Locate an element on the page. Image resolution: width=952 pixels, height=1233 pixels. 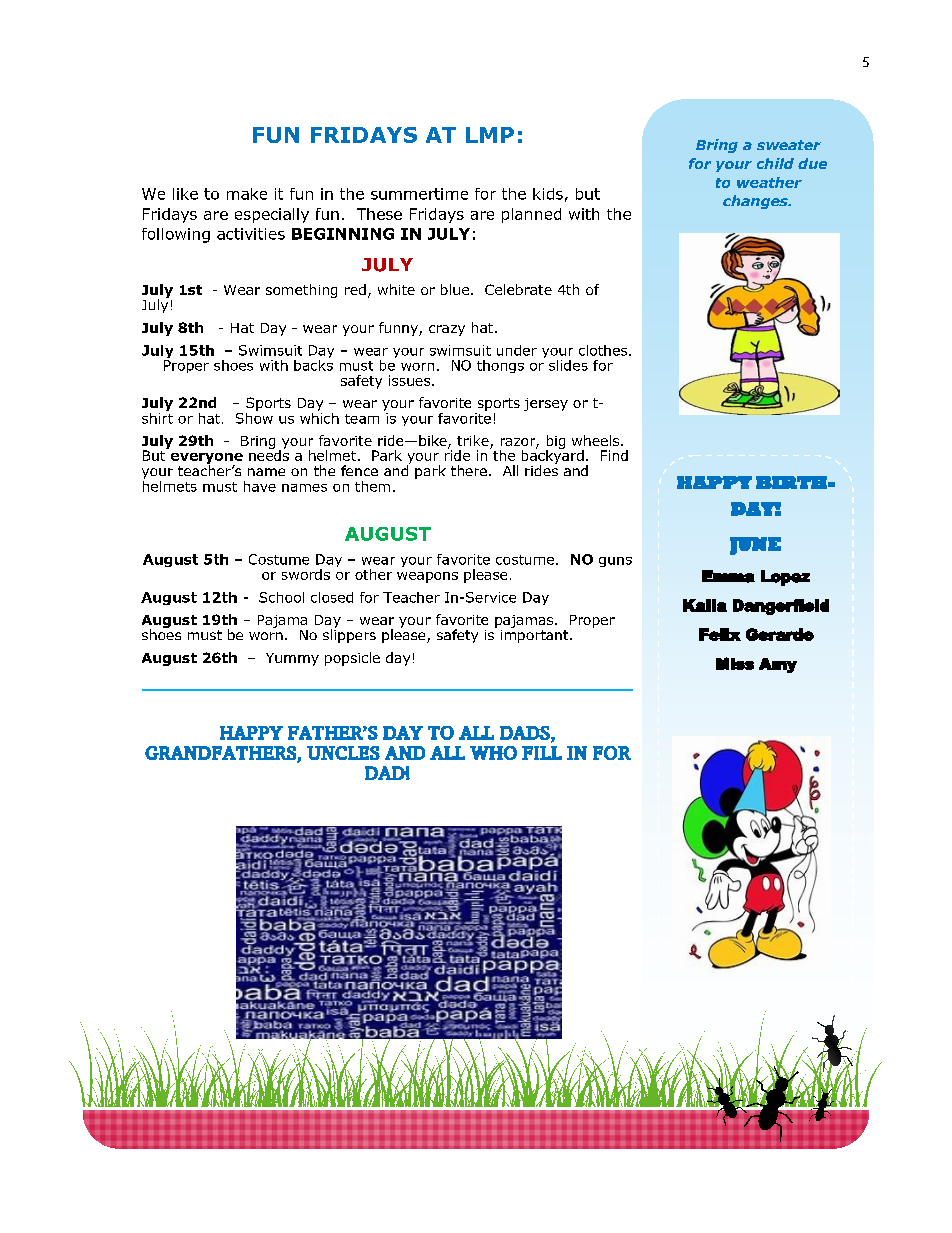
make is located at coordinates (247, 194).
